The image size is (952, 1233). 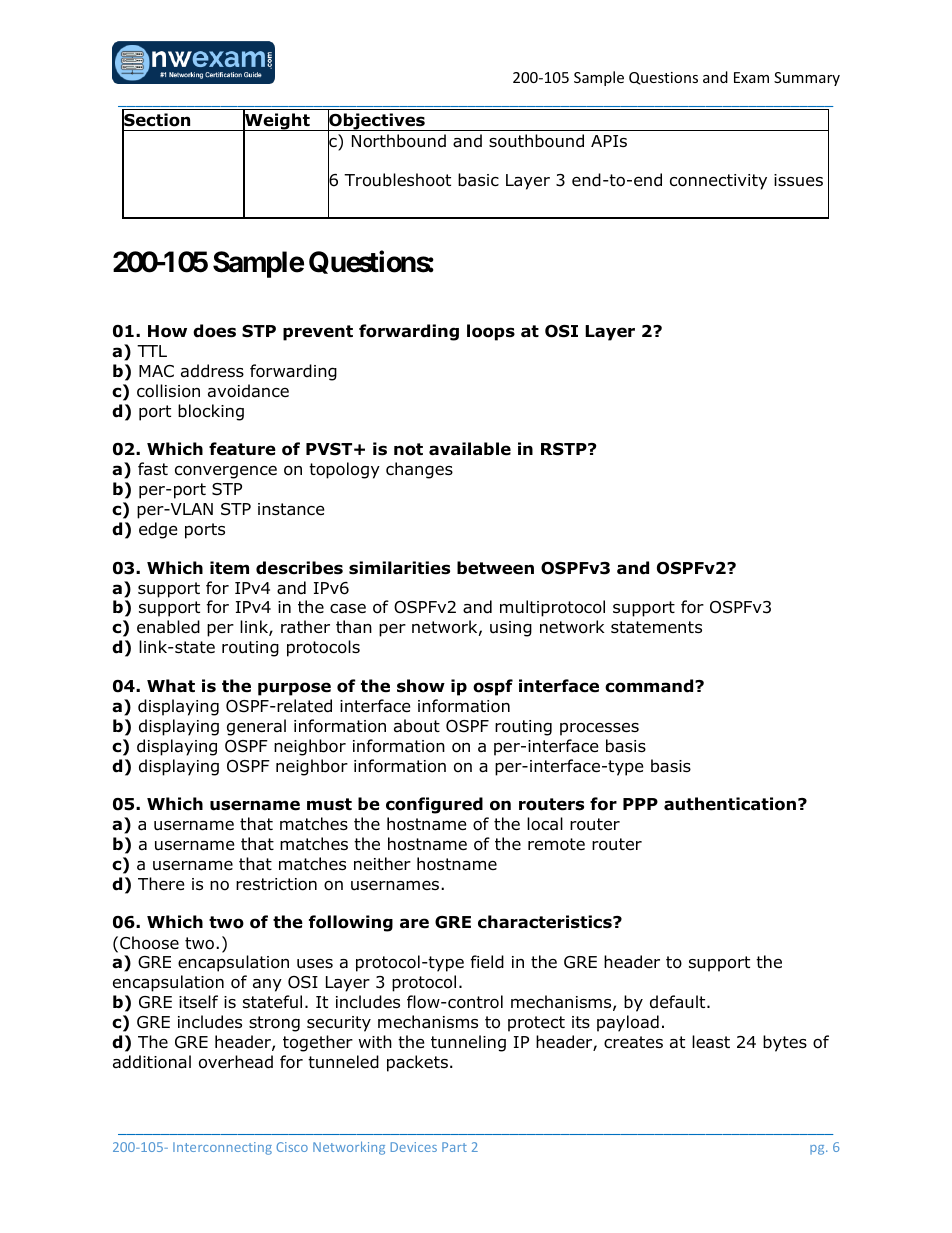 I want to click on general, so click(x=256, y=727).
